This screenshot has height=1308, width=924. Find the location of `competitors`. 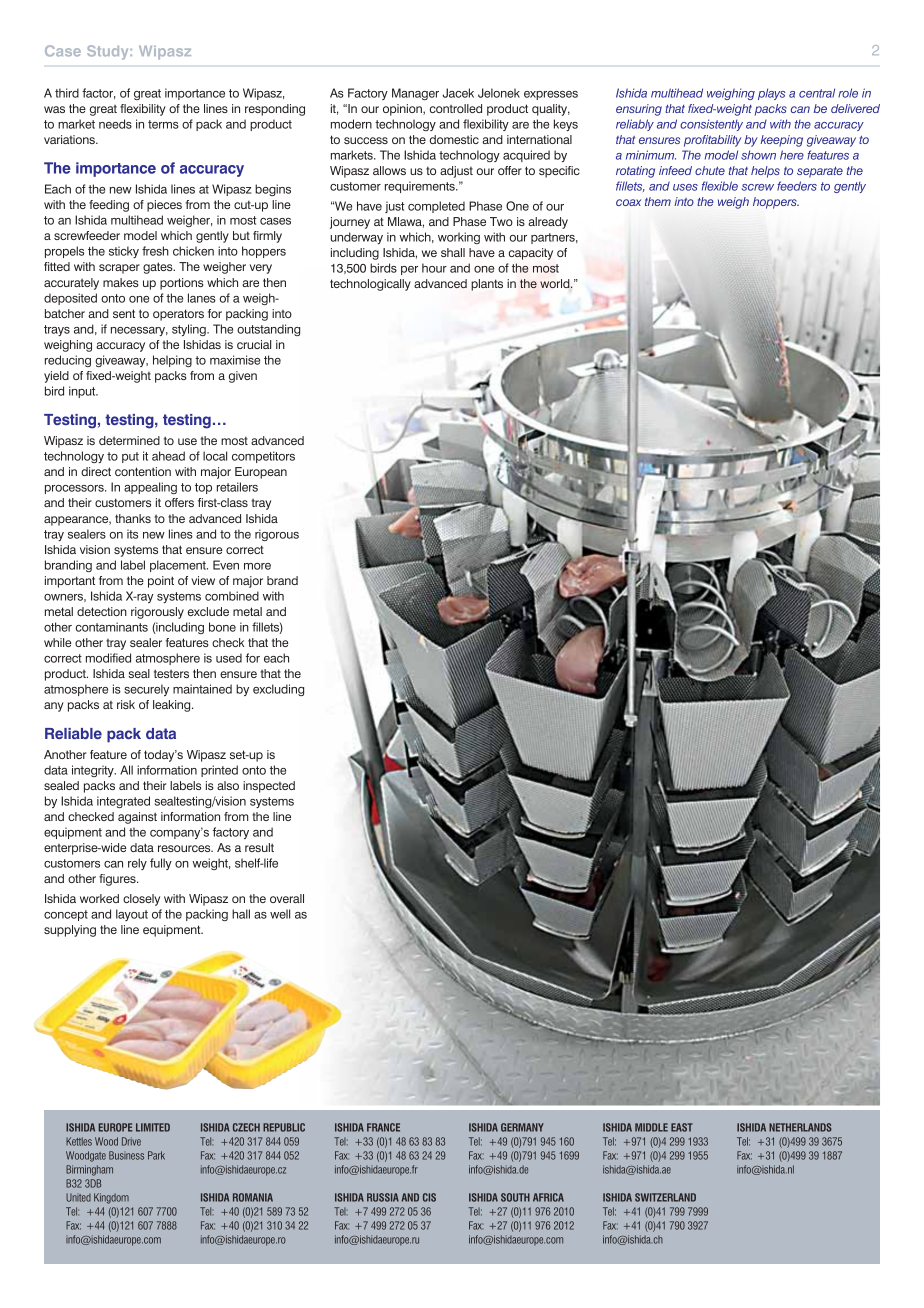

competitors is located at coordinates (263, 457).
